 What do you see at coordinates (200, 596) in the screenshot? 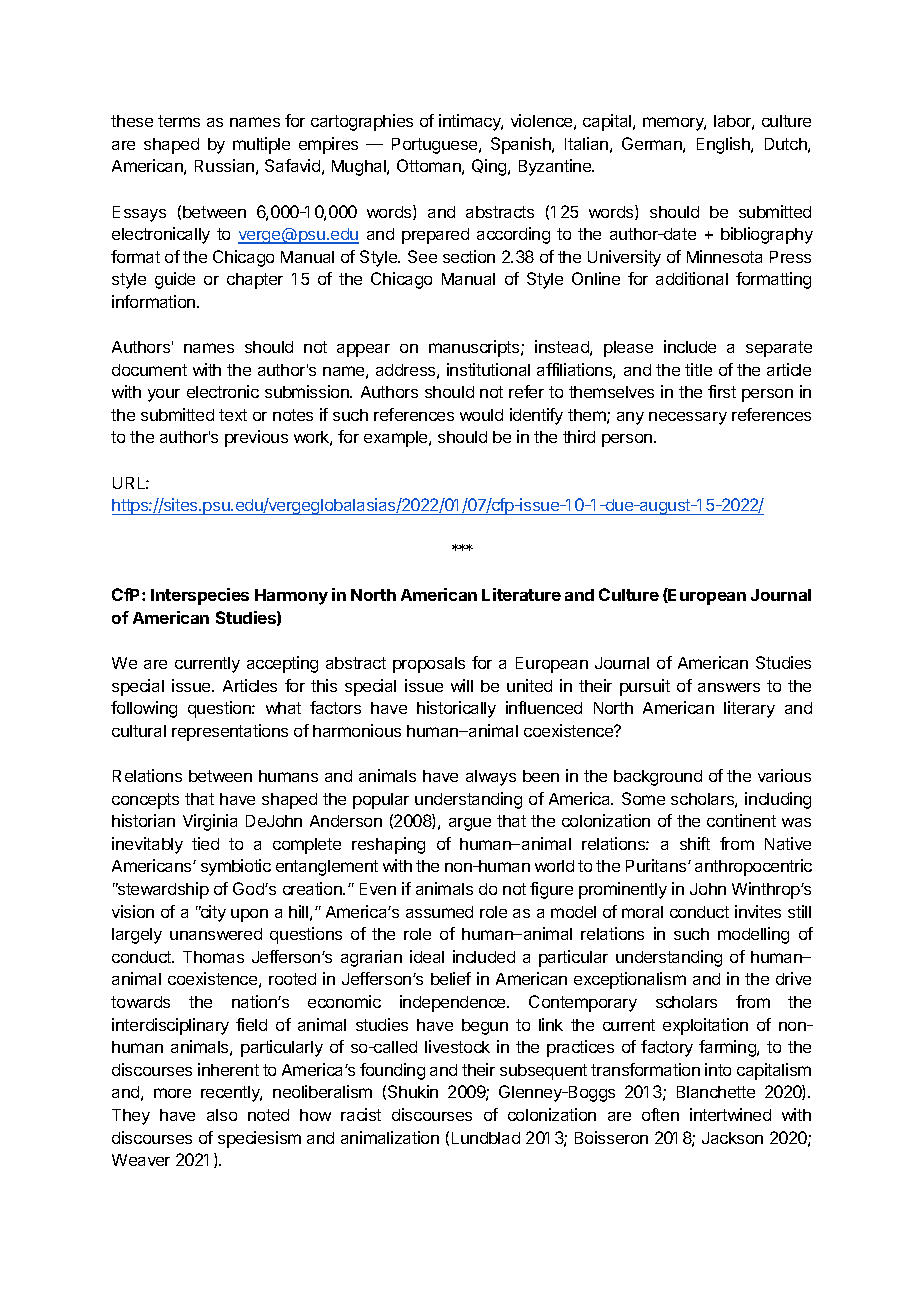
I see `Interspecies` at bounding box center [200, 596].
